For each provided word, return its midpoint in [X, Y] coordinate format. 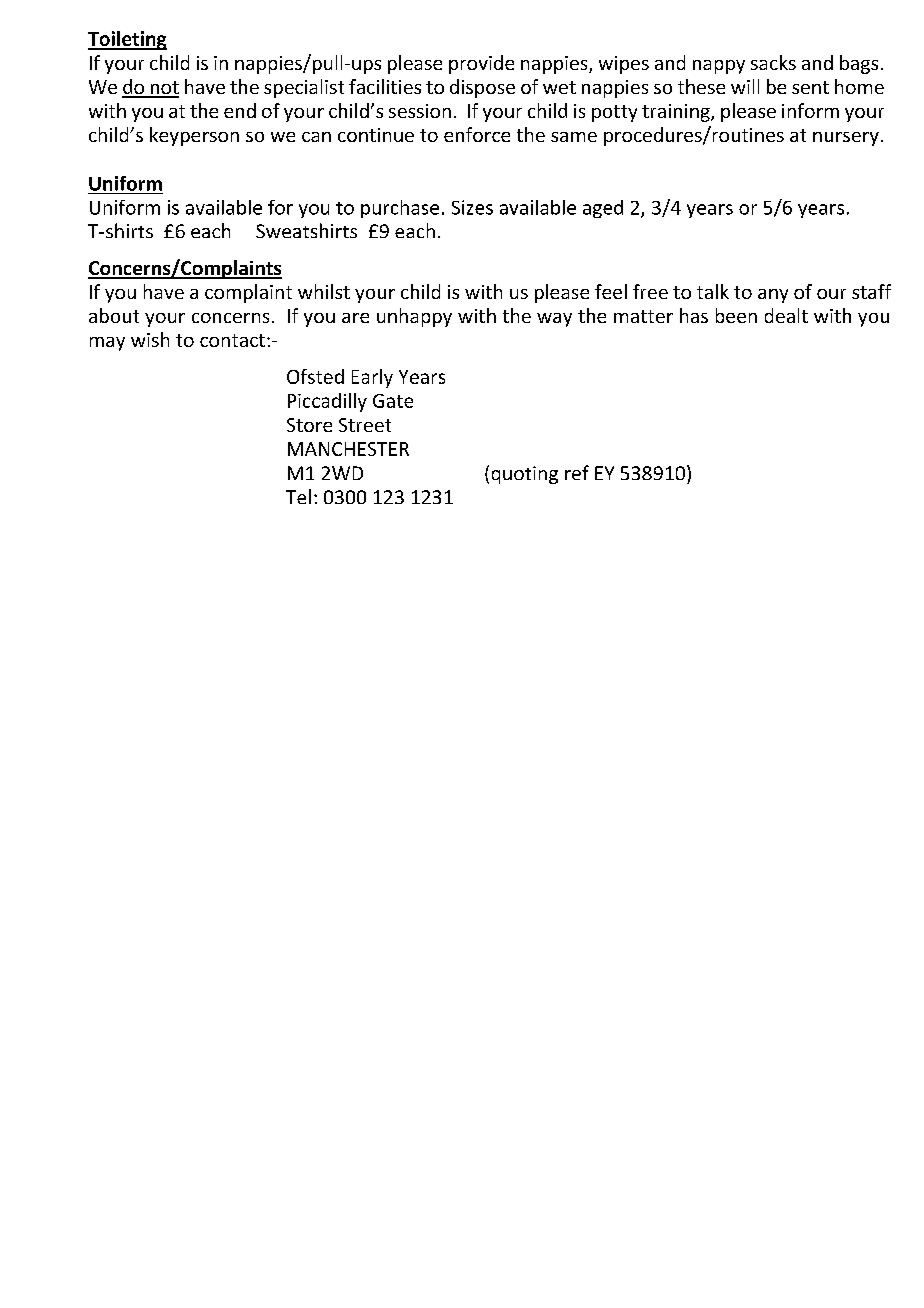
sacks [773, 62]
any [773, 296]
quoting [525, 475]
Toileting [127, 40]
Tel [298, 496]
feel [611, 291]
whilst [324, 291]
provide [481, 64]
